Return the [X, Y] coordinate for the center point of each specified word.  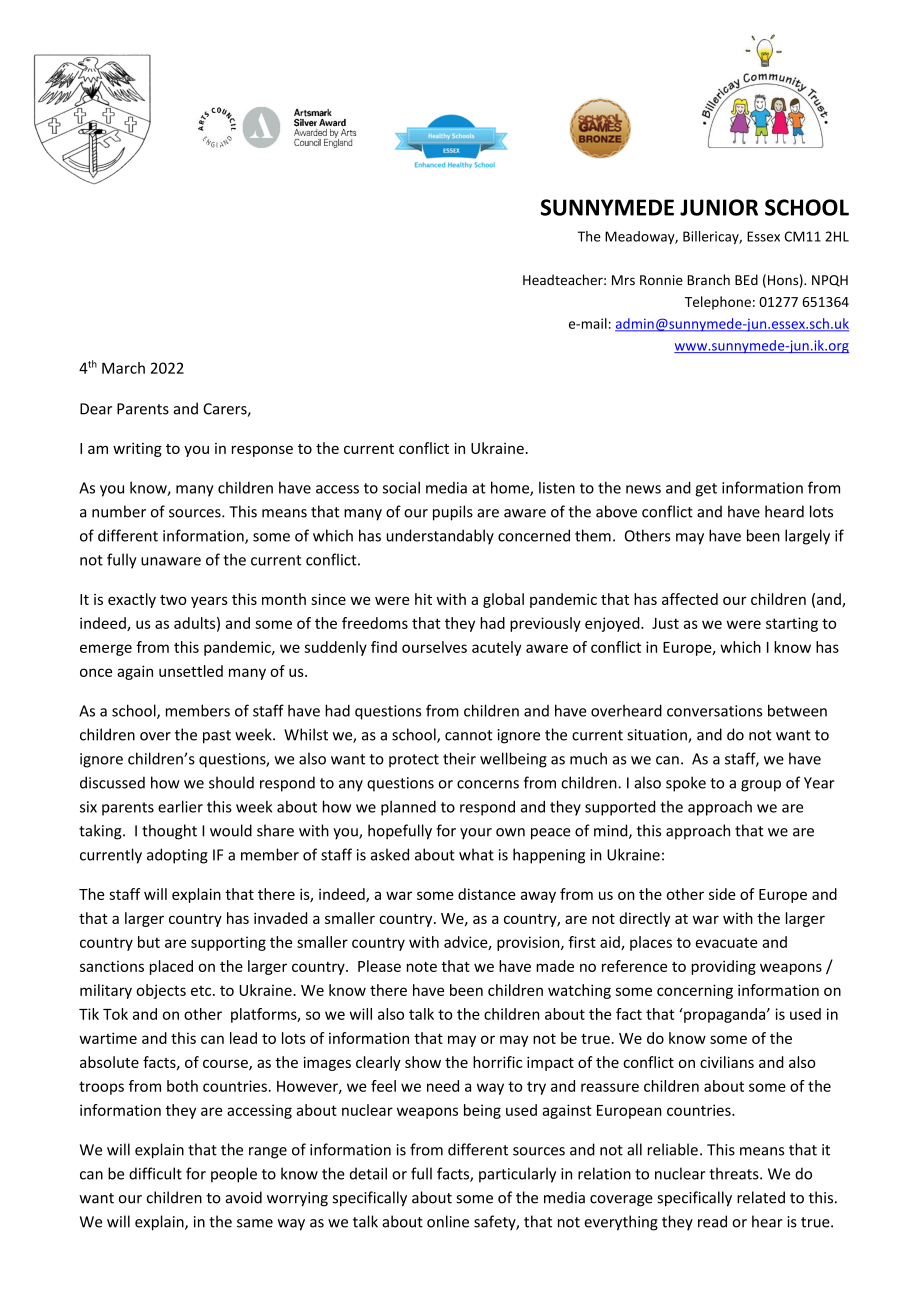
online [448, 1221]
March [123, 368]
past [217, 737]
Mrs [623, 280]
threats [735, 1173]
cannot [468, 735]
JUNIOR [719, 207]
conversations [714, 711]
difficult [155, 1173]
